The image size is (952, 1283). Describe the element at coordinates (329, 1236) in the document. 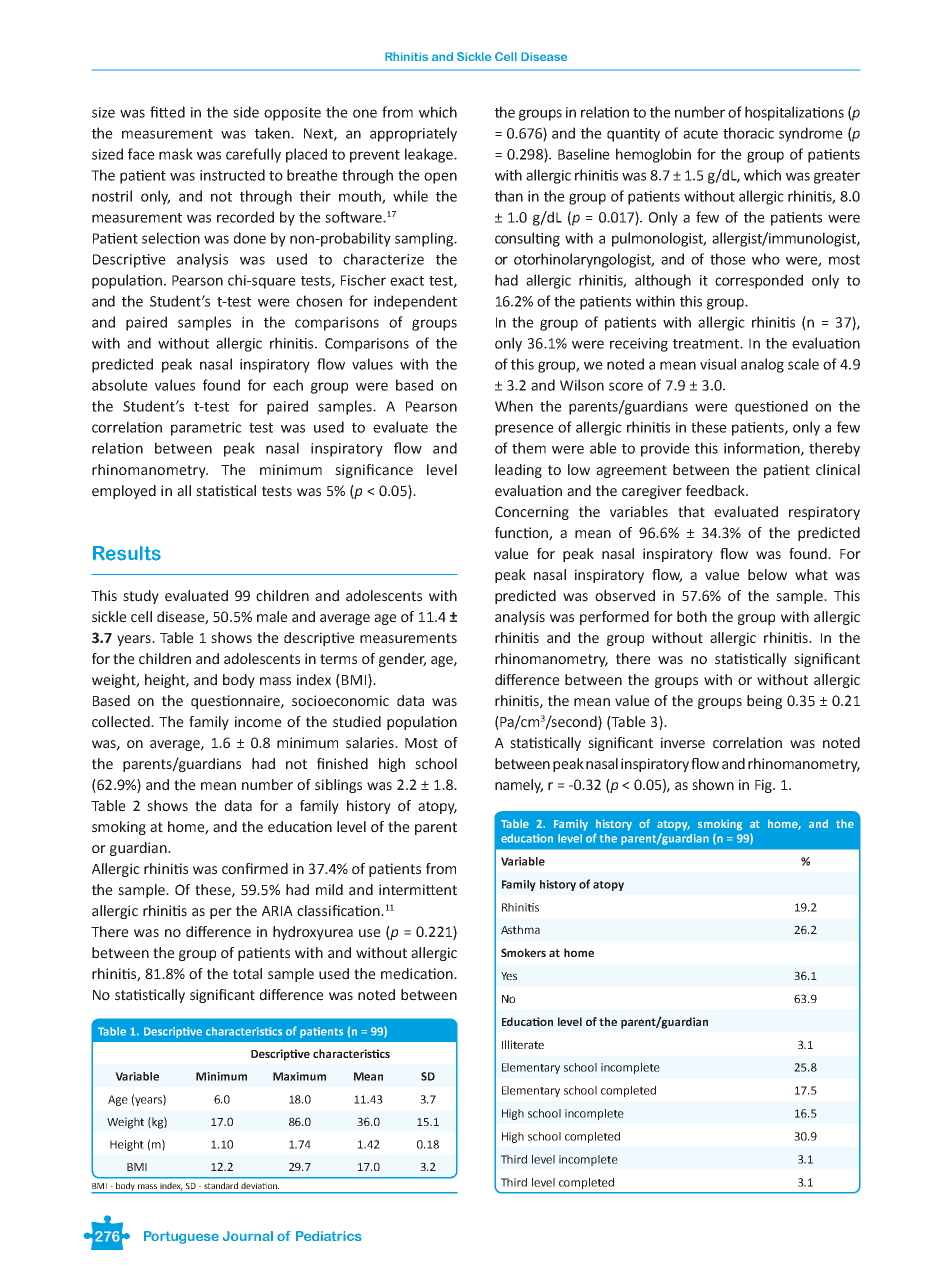

I see `Pediatrics` at that location.
